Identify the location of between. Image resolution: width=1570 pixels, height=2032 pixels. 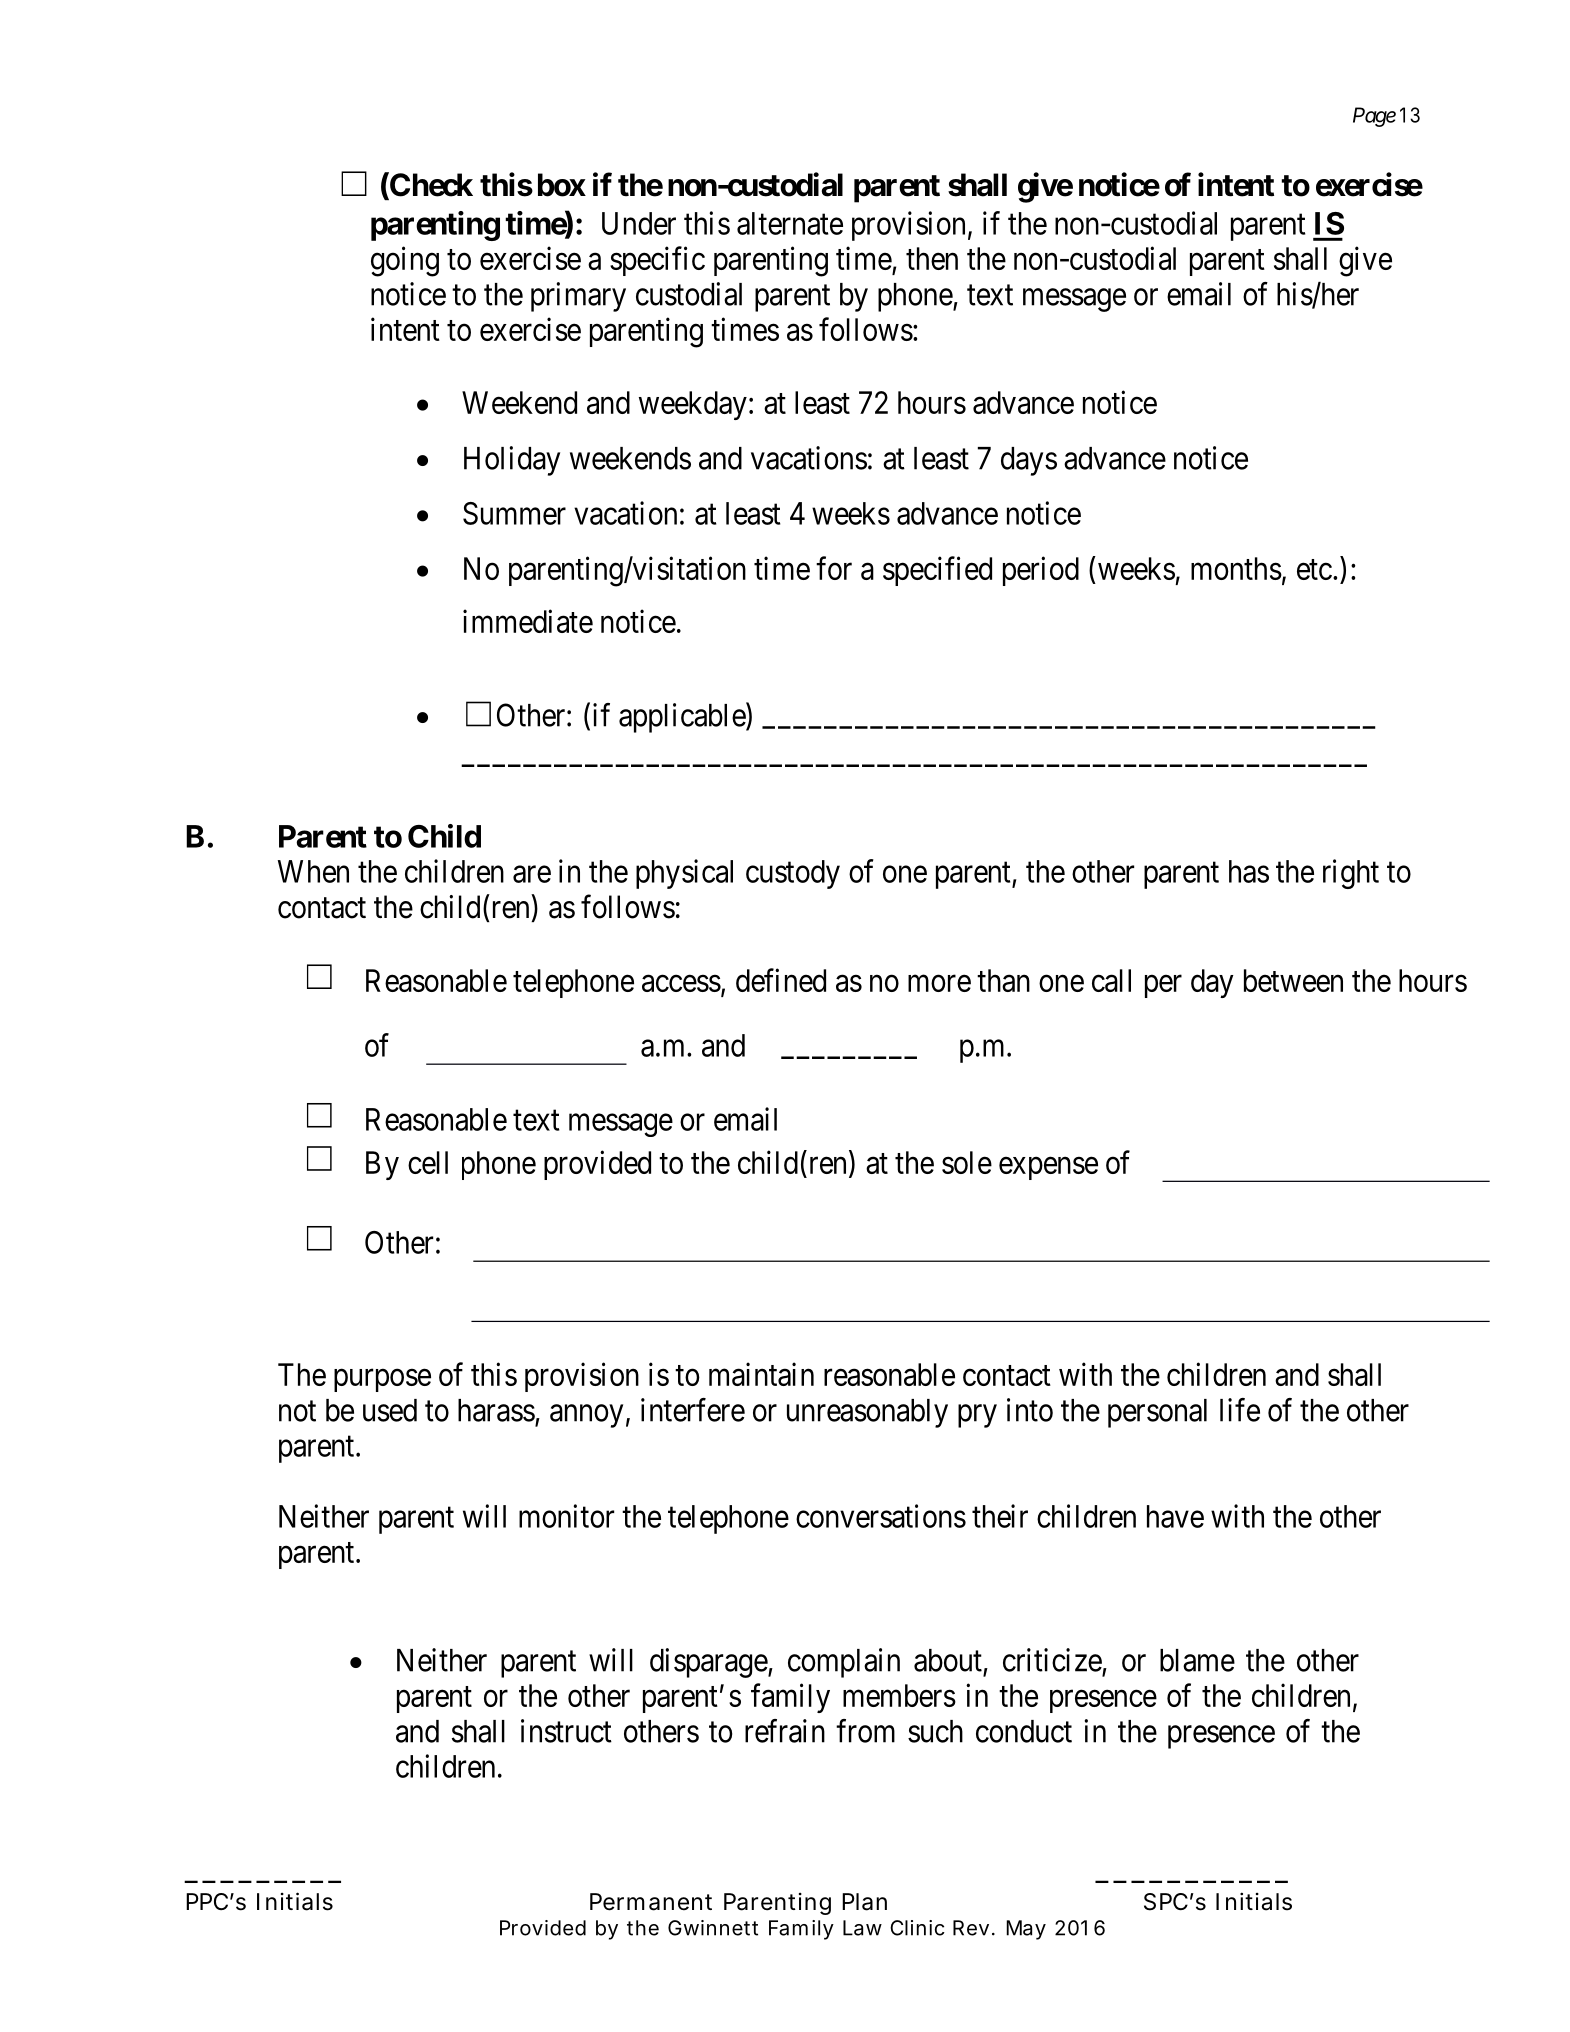
(1293, 980).
